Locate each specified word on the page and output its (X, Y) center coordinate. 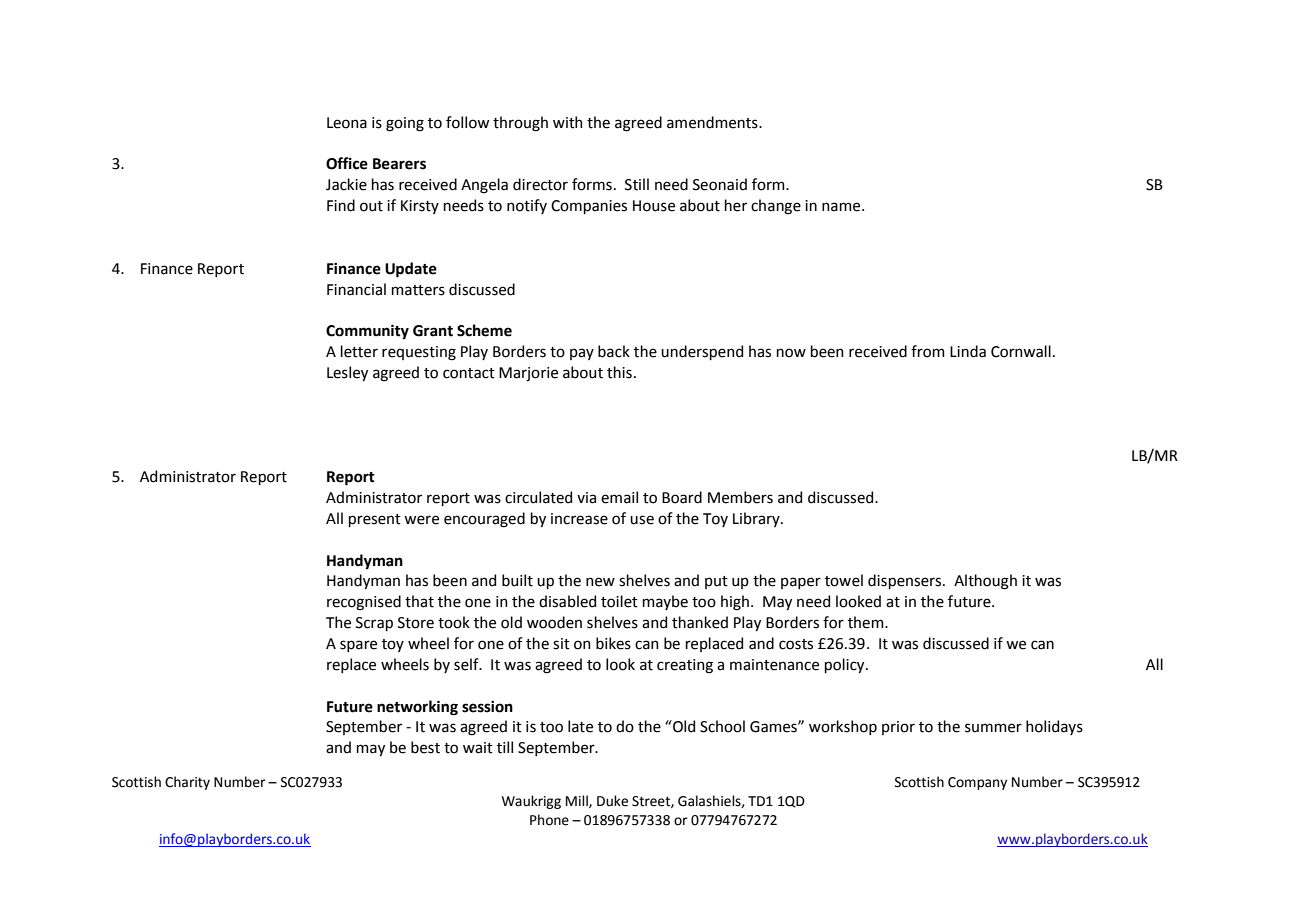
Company (977, 783)
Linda (968, 351)
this (619, 372)
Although (985, 582)
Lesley (347, 373)
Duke (612, 801)
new (600, 582)
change (776, 207)
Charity (187, 783)
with (568, 122)
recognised (364, 603)
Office (347, 163)
